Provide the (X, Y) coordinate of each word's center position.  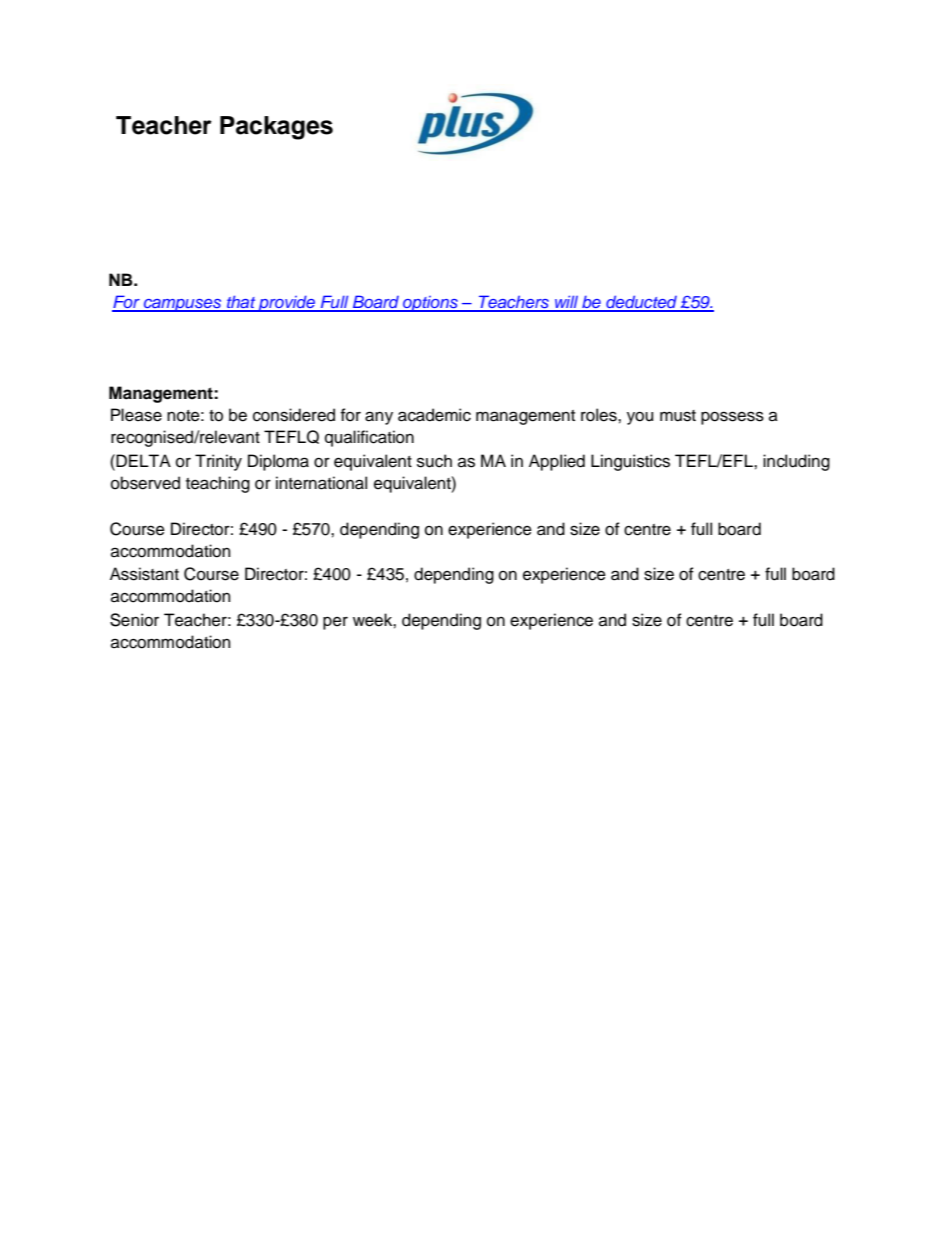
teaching (218, 484)
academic (434, 415)
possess (732, 418)
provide (287, 303)
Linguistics (630, 462)
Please (136, 415)
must (678, 416)
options (430, 304)
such (434, 461)
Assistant (144, 574)
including (796, 462)
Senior (134, 620)
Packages (276, 128)
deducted (641, 303)
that (241, 303)
